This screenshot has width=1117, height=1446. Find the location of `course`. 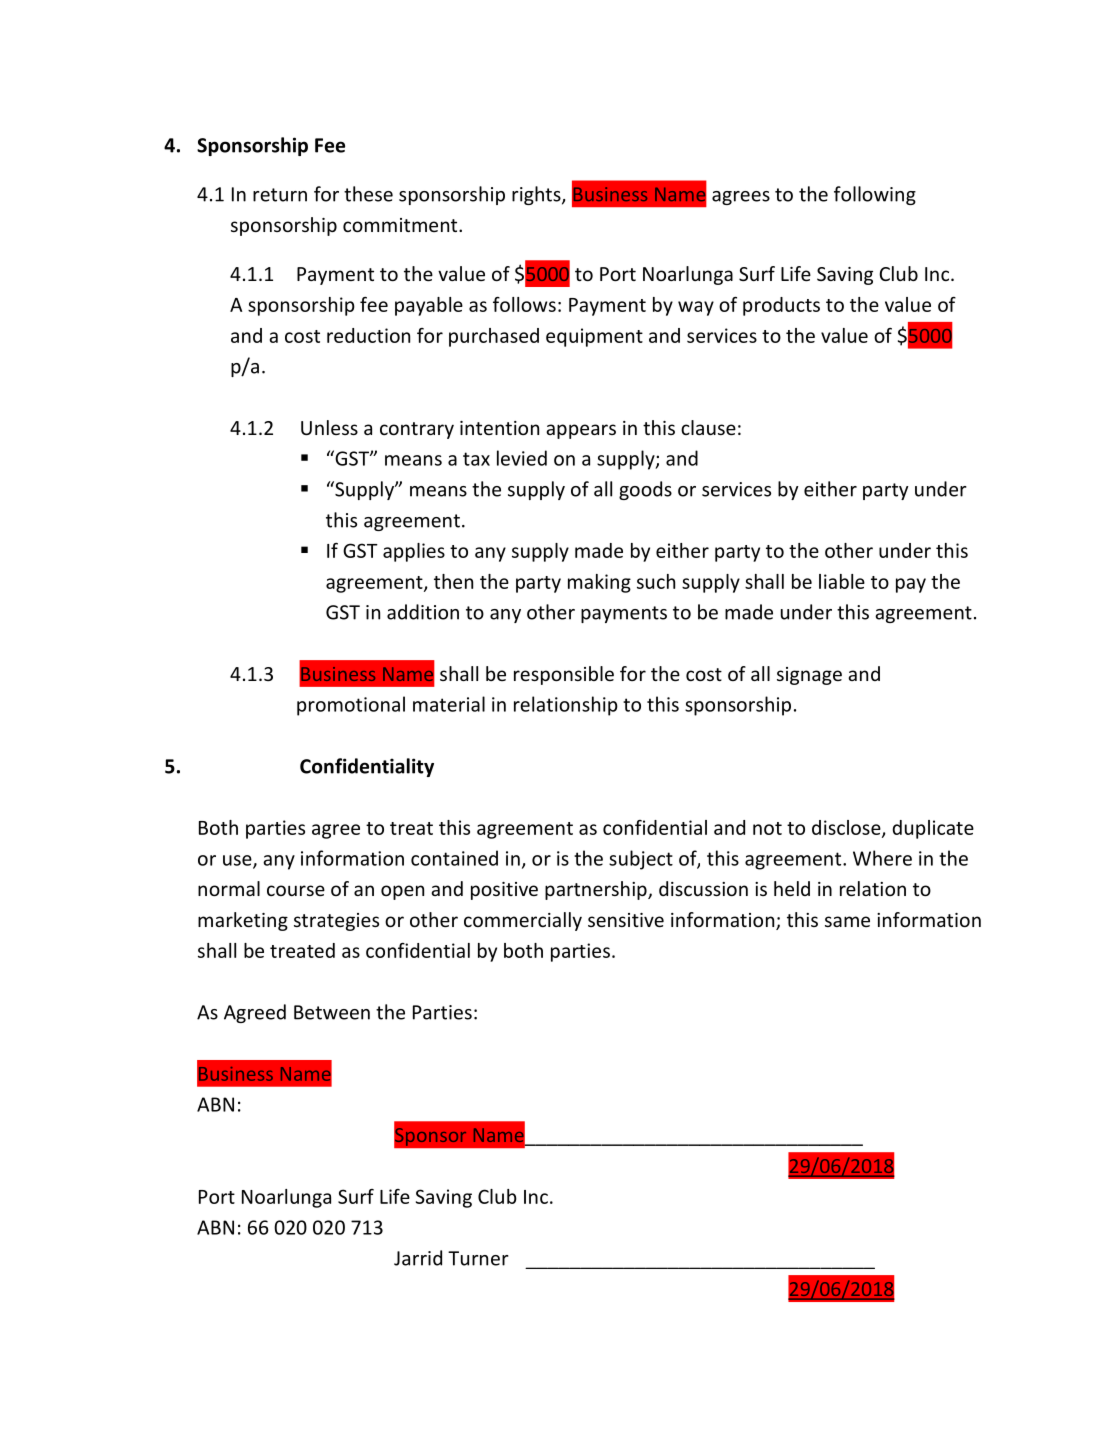

course is located at coordinates (296, 890).
